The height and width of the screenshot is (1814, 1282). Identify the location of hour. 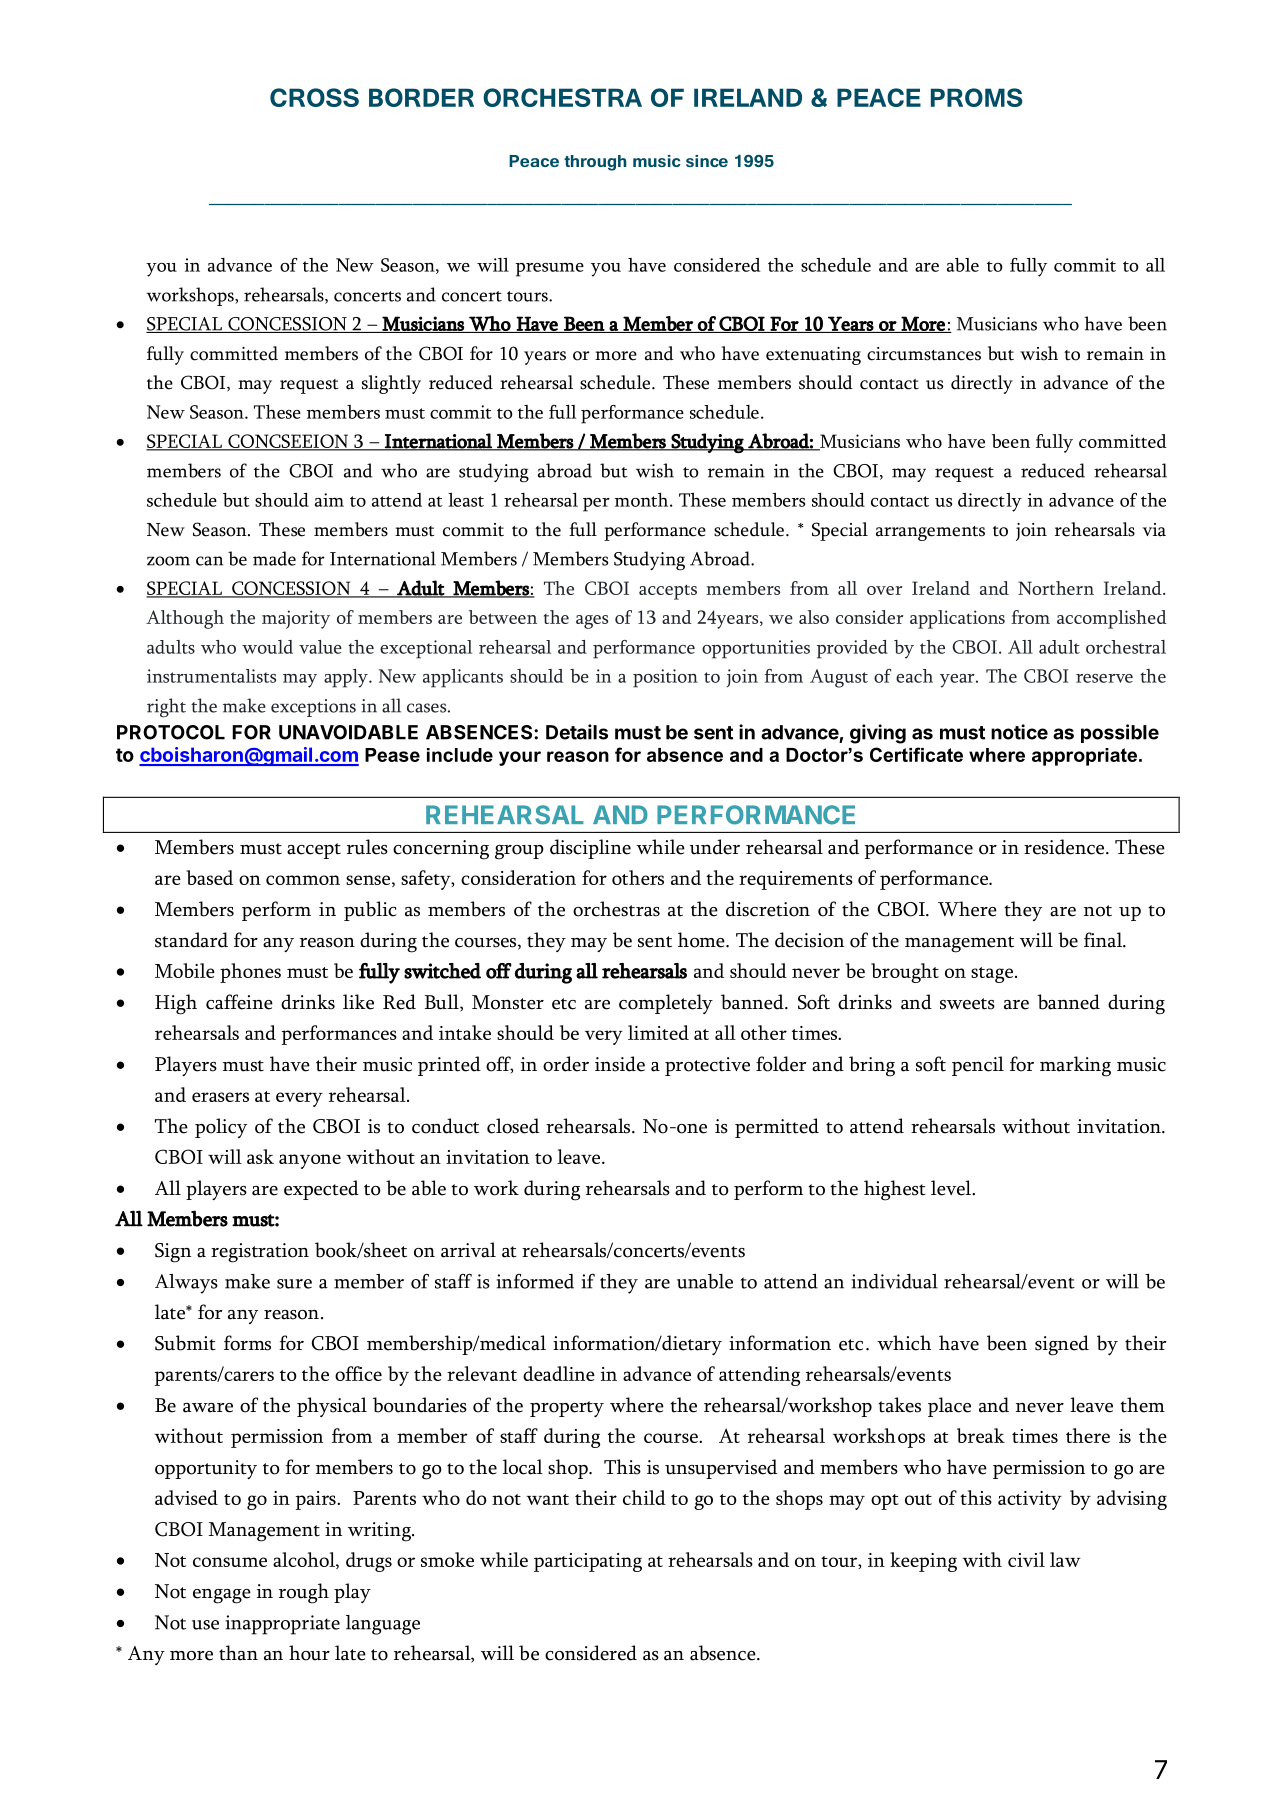
(309, 1653).
